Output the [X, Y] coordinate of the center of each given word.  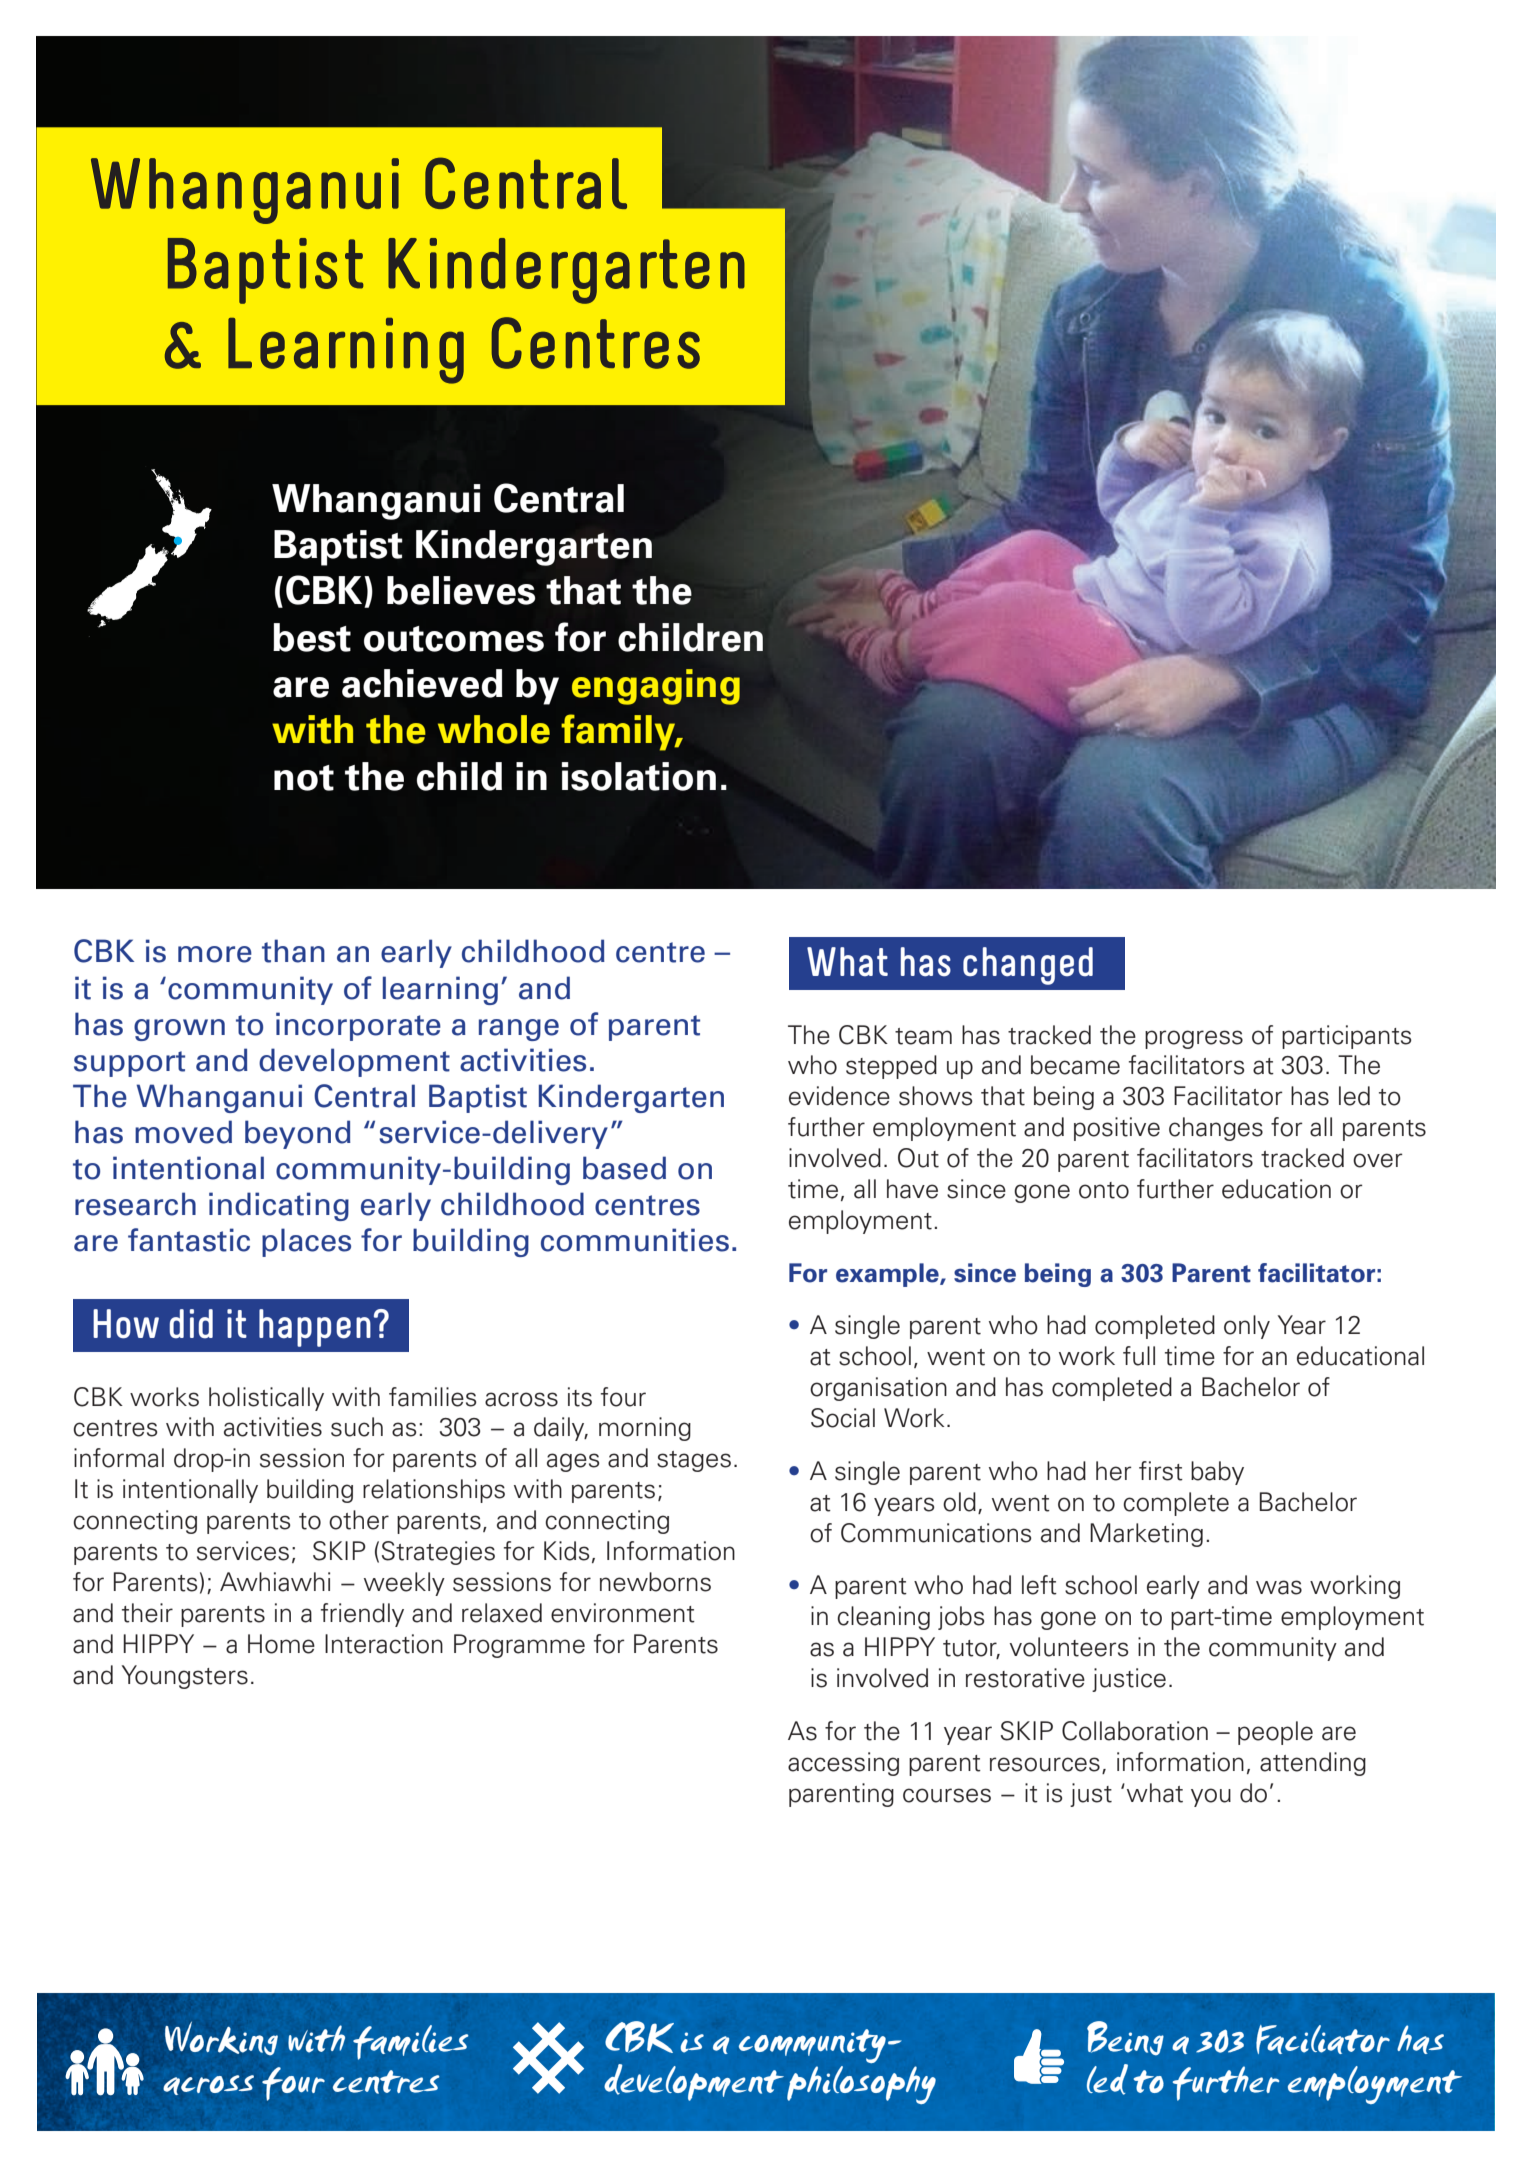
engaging [656, 687]
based [624, 1168]
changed [1028, 966]
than [293, 951]
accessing [843, 1764]
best [312, 637]
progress [1194, 1039]
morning [645, 1429]
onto [1104, 1190]
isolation [639, 776]
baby [1217, 1473]
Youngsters [185, 1677]
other [359, 1520]
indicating [279, 1206]
